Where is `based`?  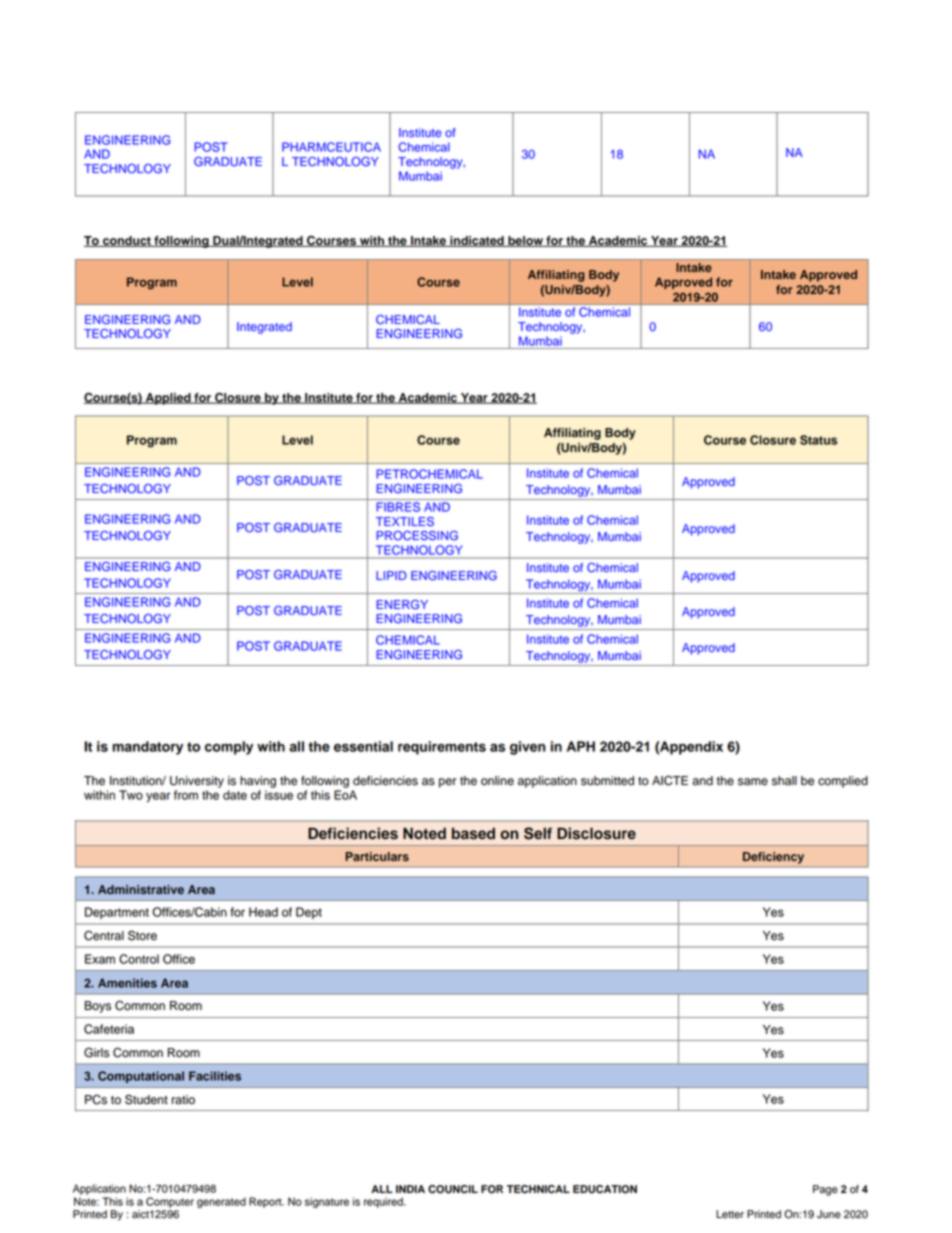
based is located at coordinates (473, 833).
